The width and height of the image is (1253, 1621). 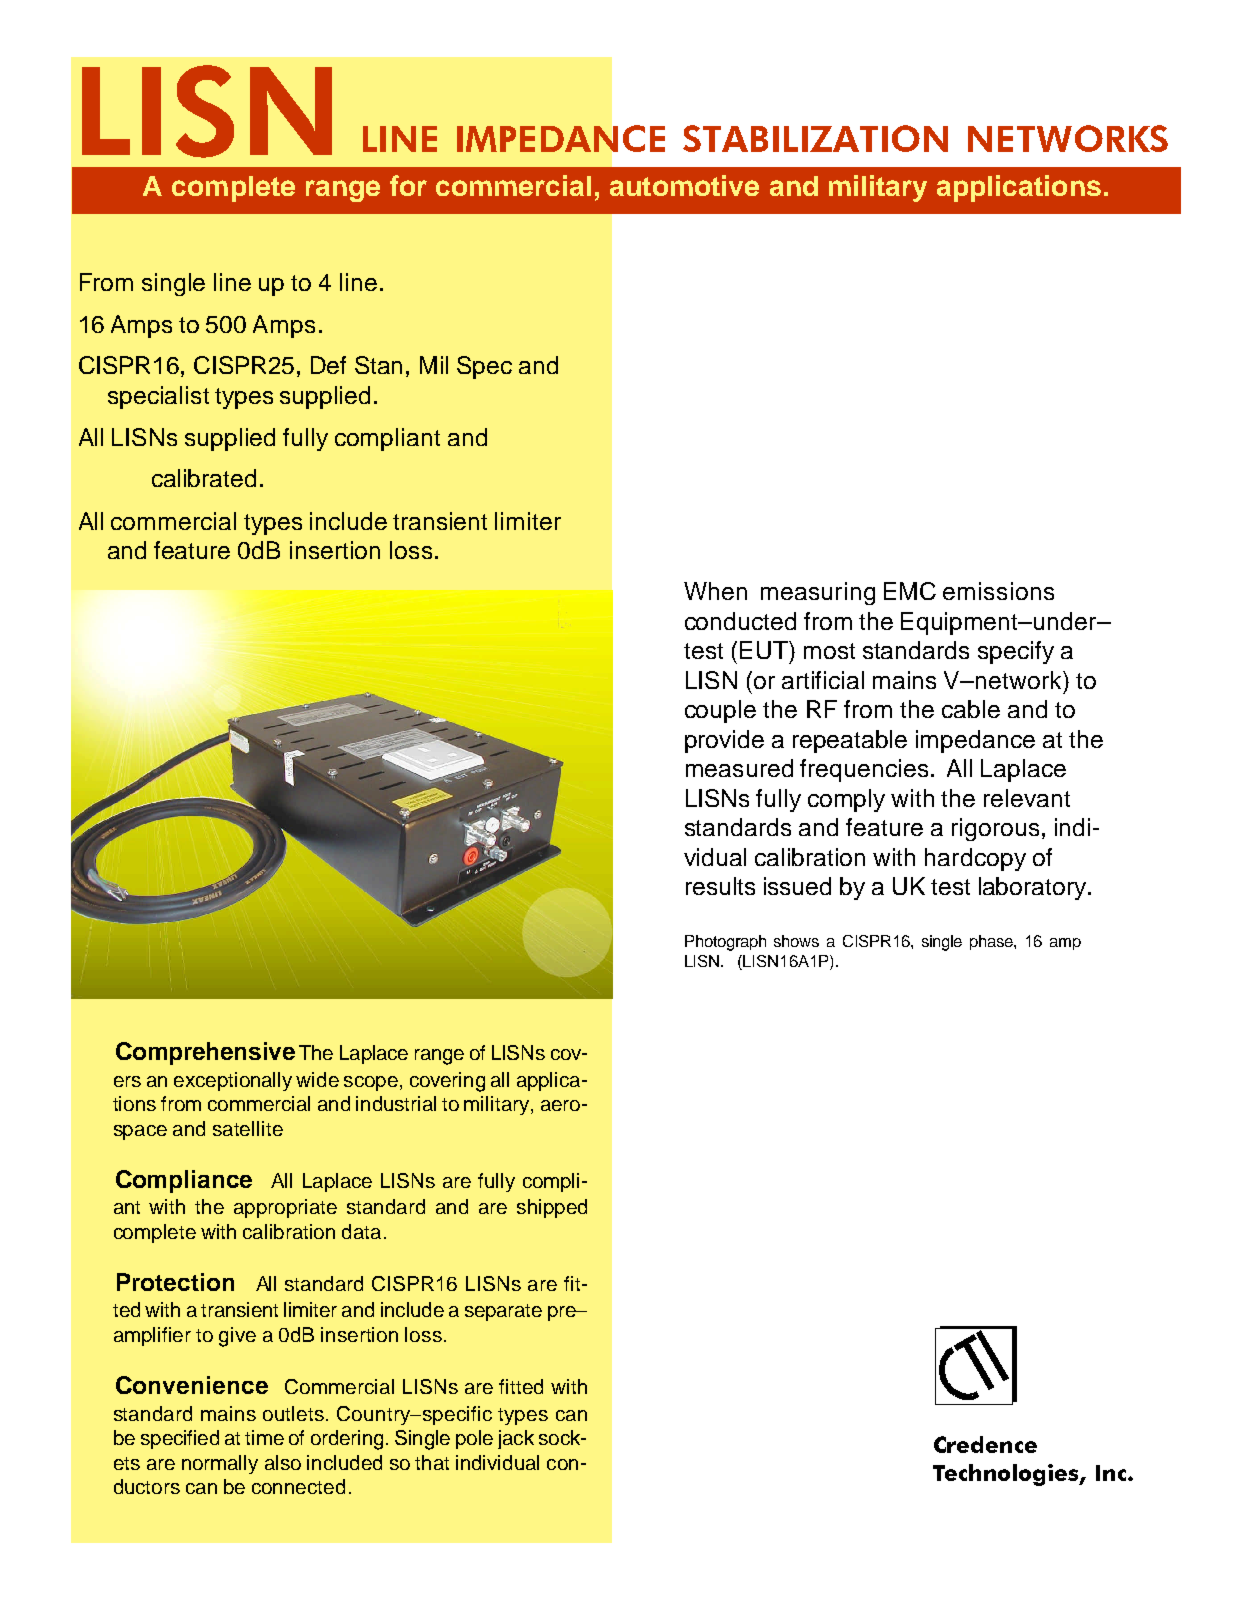 I want to click on STABILIZATION, so click(x=815, y=138).
